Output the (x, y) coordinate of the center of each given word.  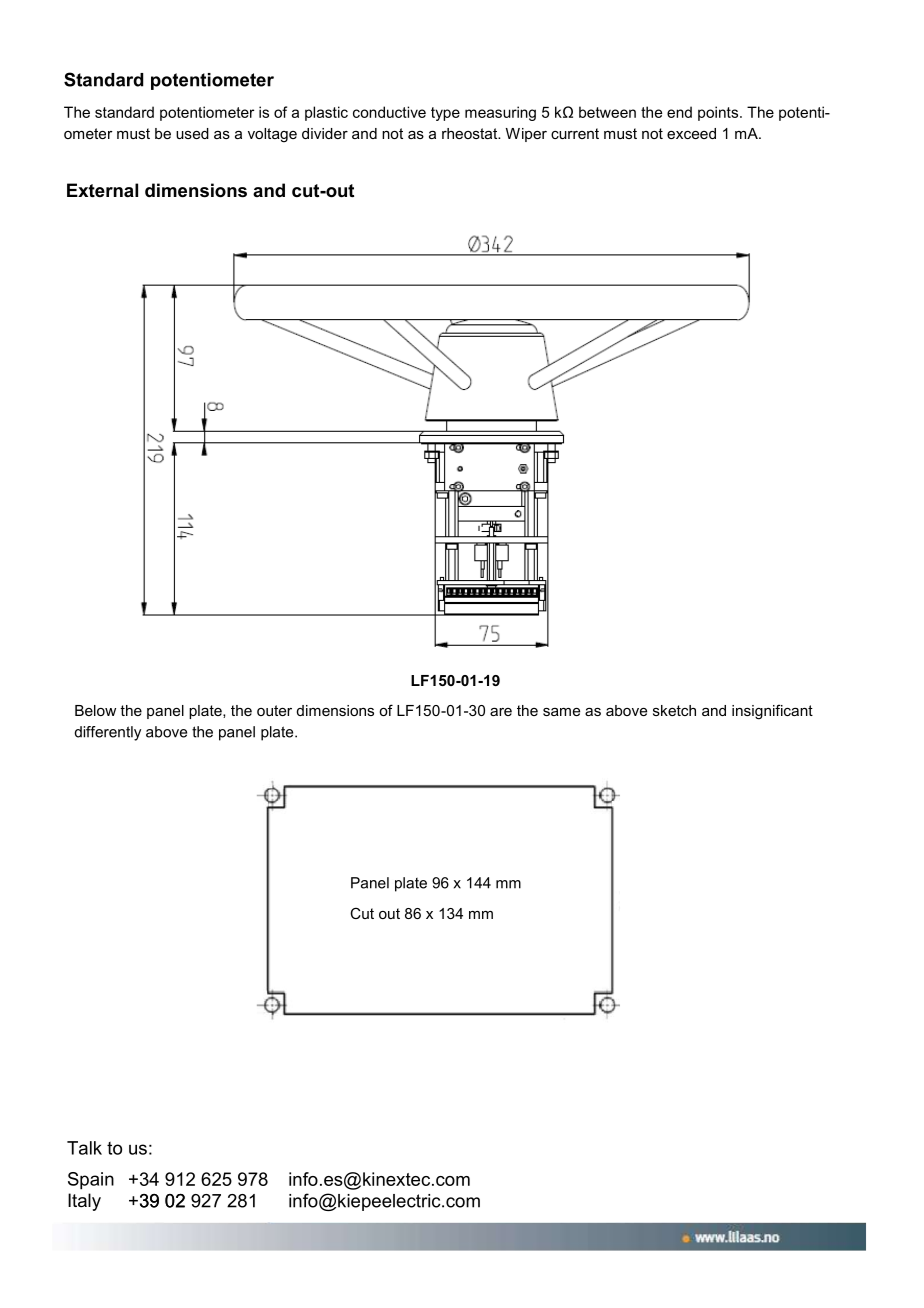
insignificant (772, 712)
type (445, 114)
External (102, 190)
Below (95, 710)
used (192, 133)
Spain (91, 1181)
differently (108, 733)
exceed (691, 133)
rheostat (471, 133)
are (501, 712)
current (575, 133)
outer (274, 710)
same (561, 712)
